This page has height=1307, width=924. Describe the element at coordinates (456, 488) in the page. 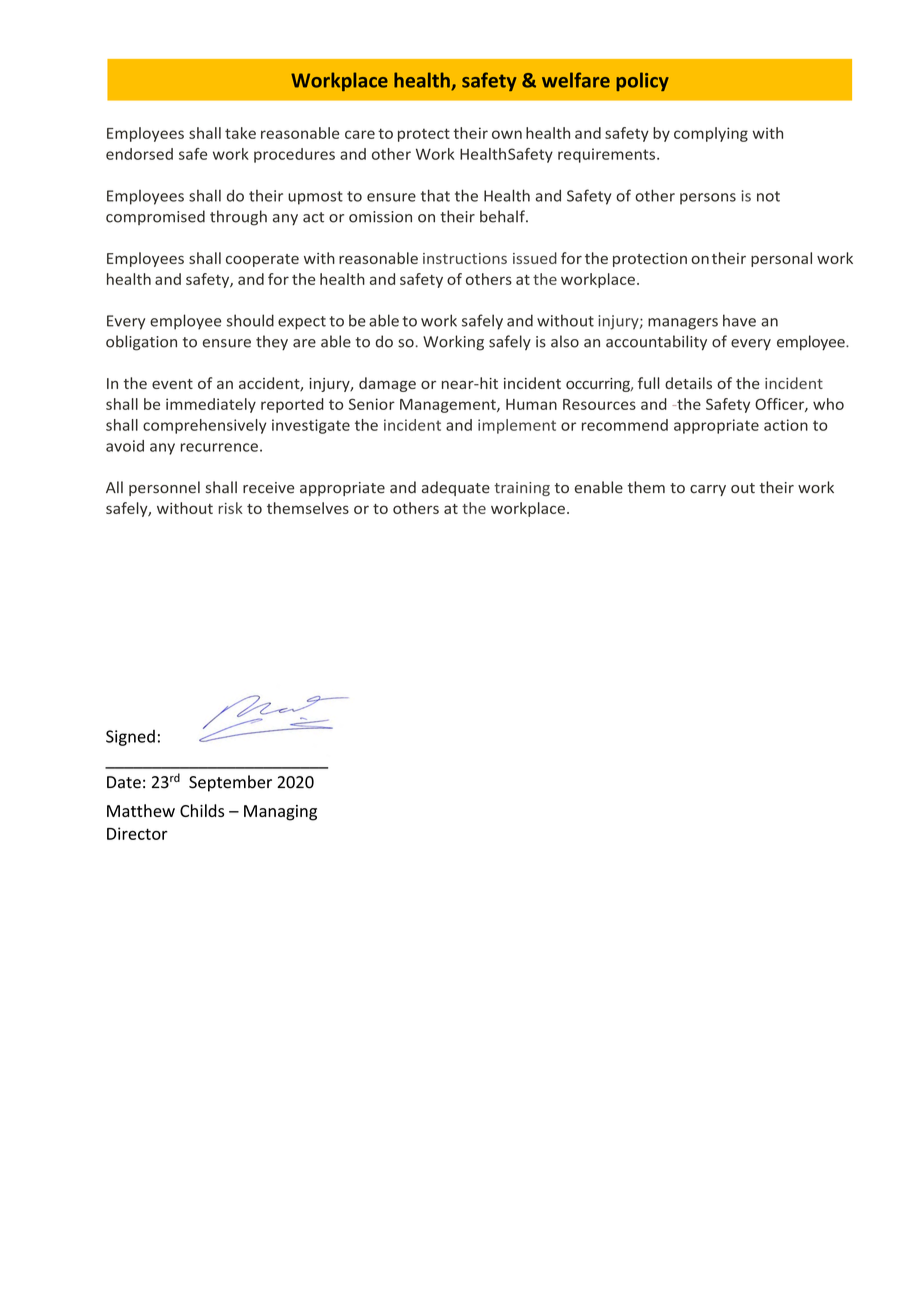

I see `adequate` at that location.
